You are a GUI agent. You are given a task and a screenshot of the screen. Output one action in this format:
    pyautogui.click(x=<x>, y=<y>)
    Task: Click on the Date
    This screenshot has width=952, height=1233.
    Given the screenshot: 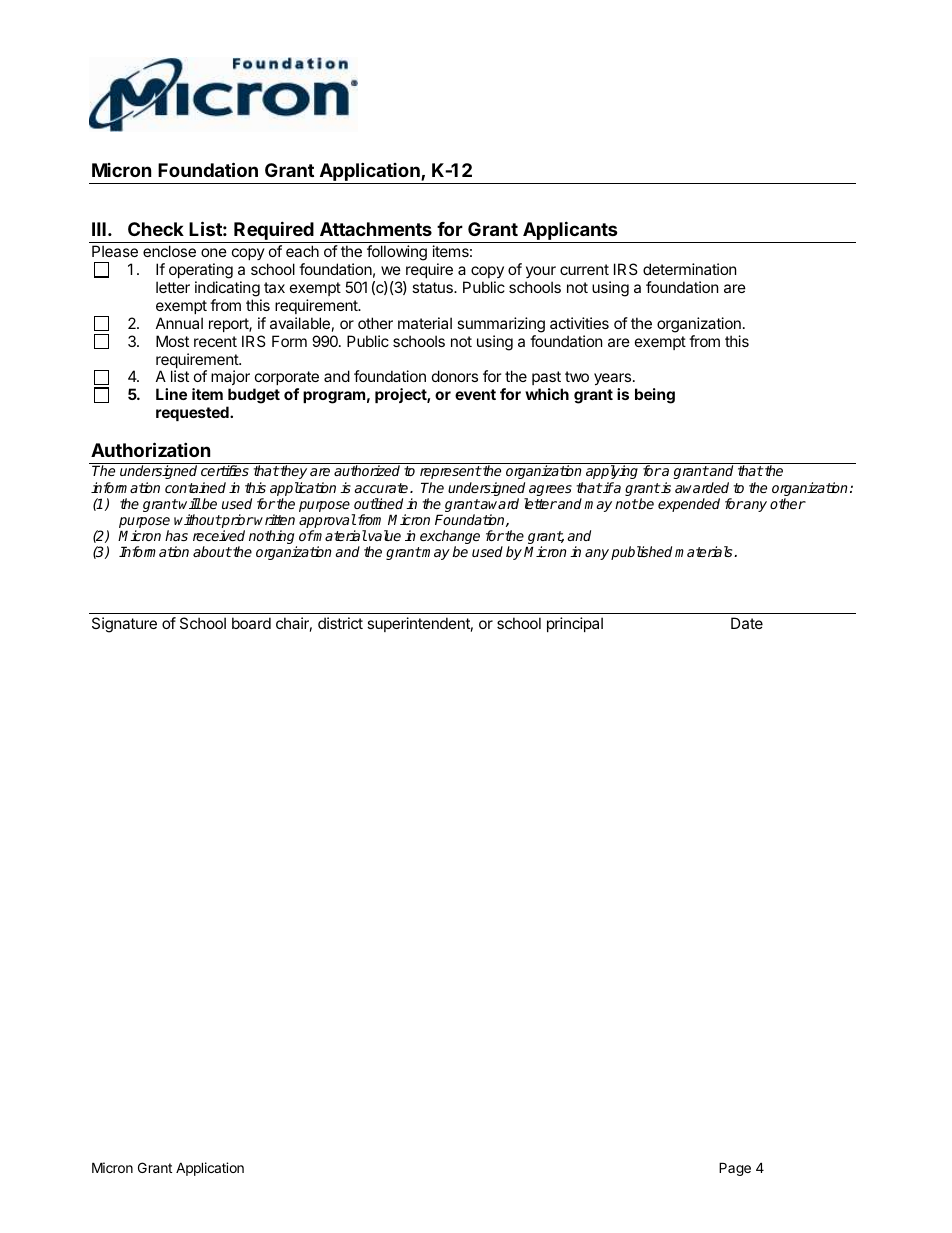 What is the action you would take?
    pyautogui.click(x=747, y=623)
